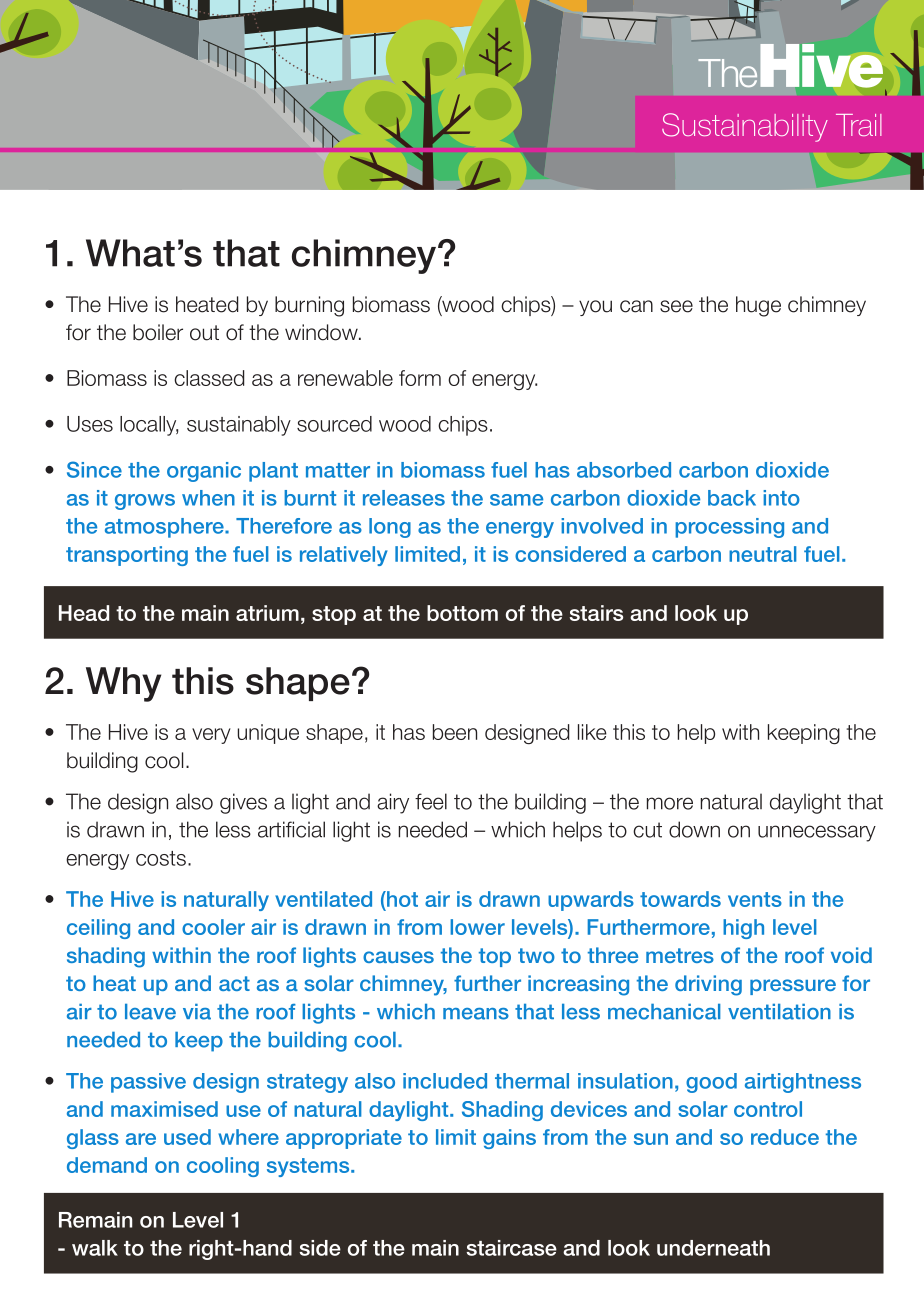  What do you see at coordinates (713, 1248) in the screenshot?
I see `underneath` at bounding box center [713, 1248].
